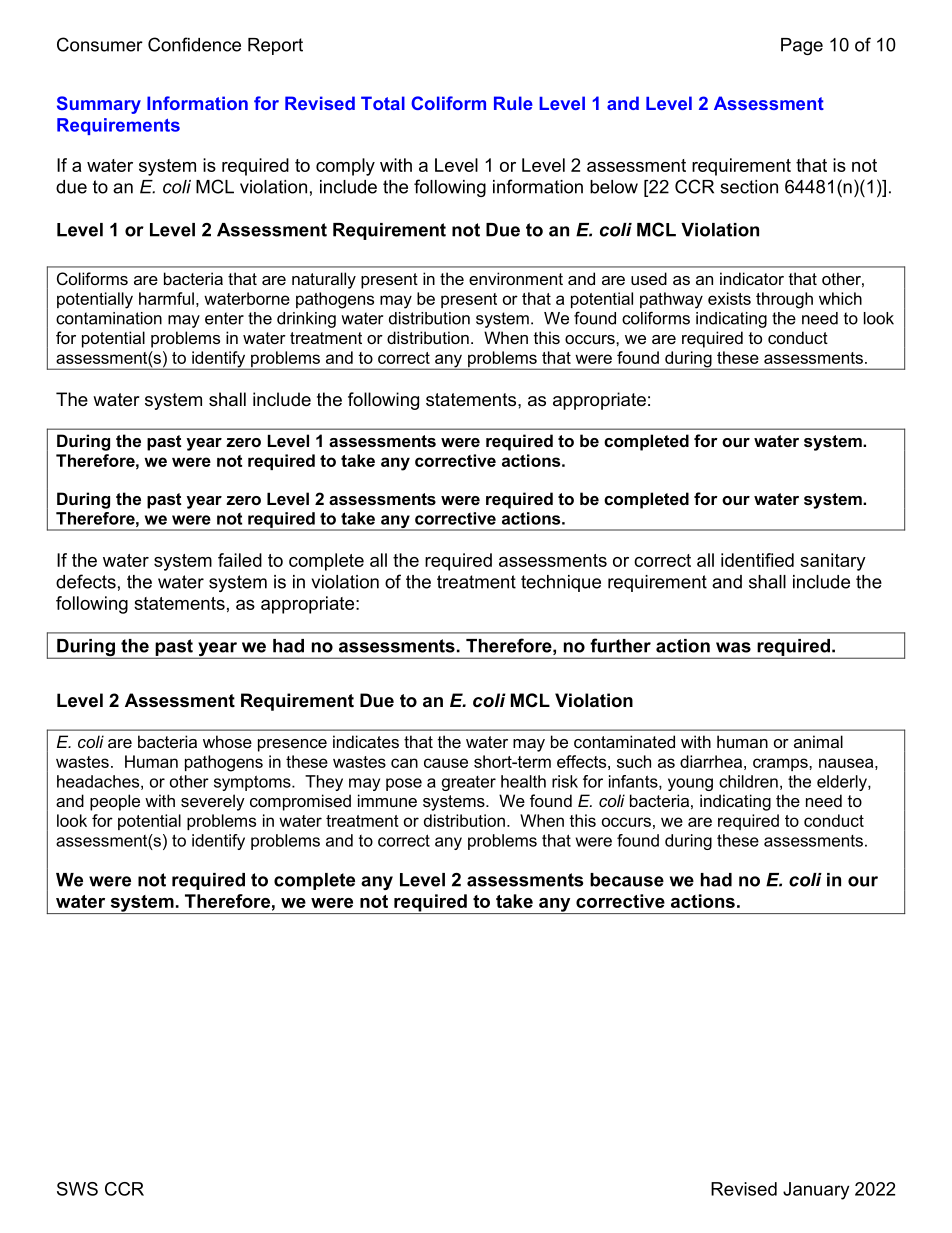  What do you see at coordinates (757, 560) in the page?
I see `identified` at bounding box center [757, 560].
